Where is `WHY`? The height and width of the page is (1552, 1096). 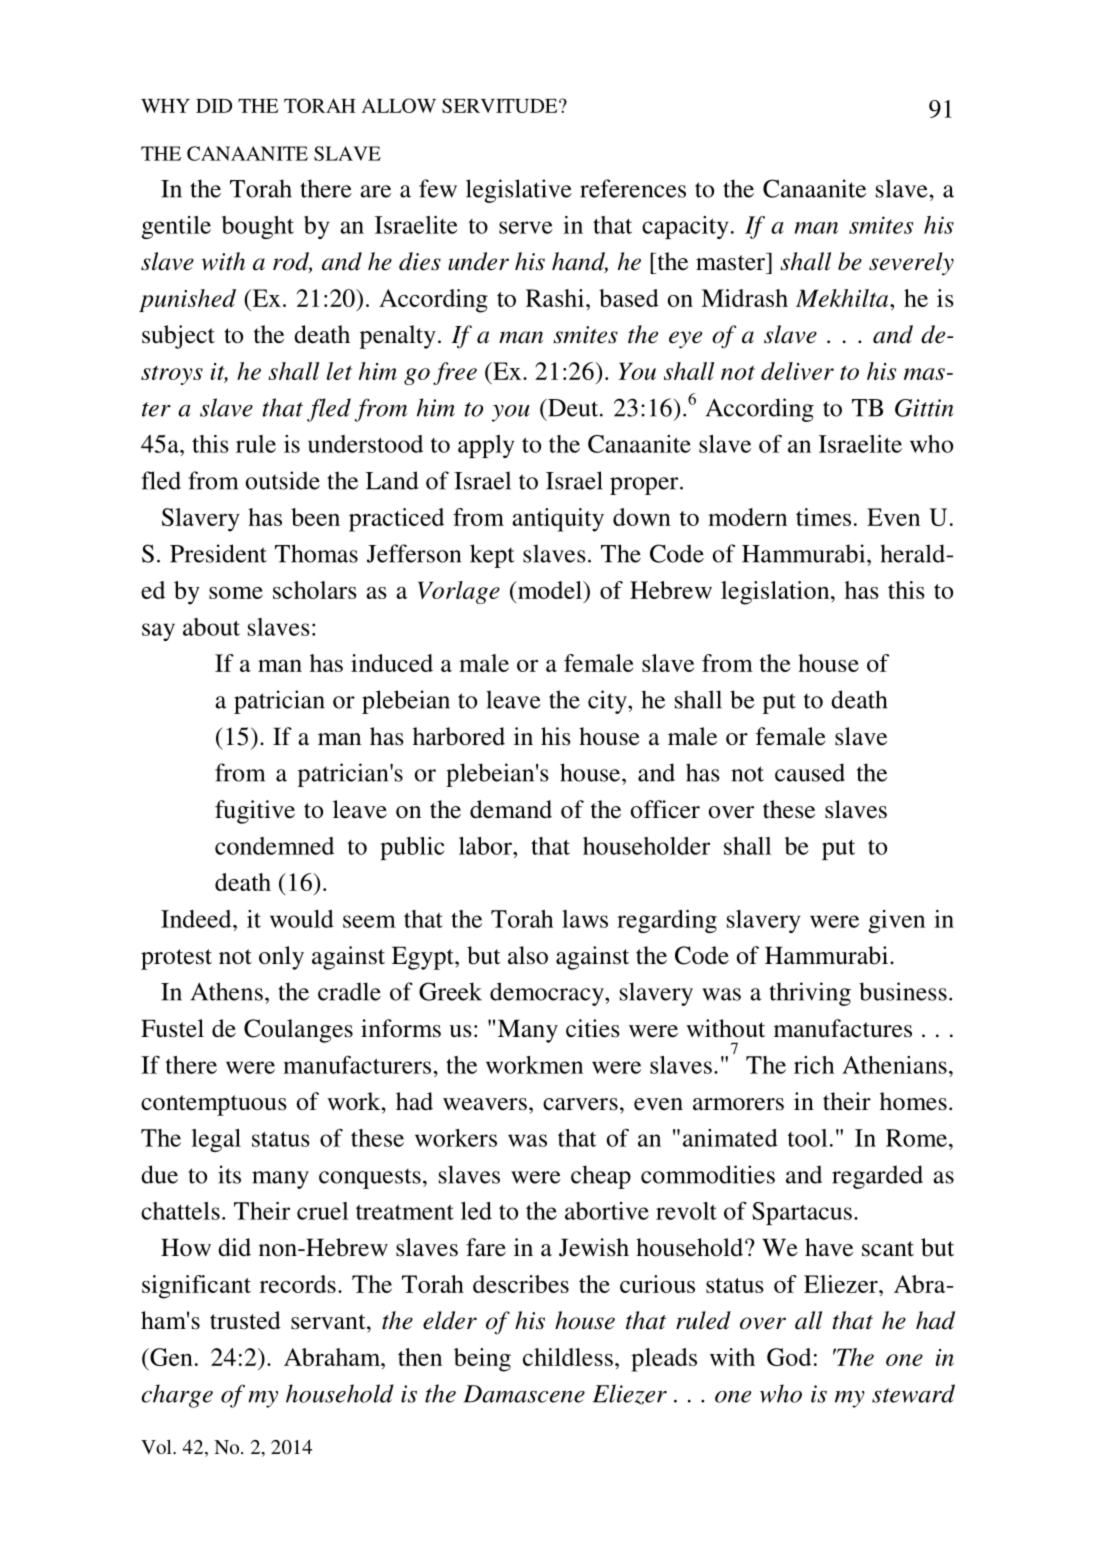 WHY is located at coordinates (165, 106).
